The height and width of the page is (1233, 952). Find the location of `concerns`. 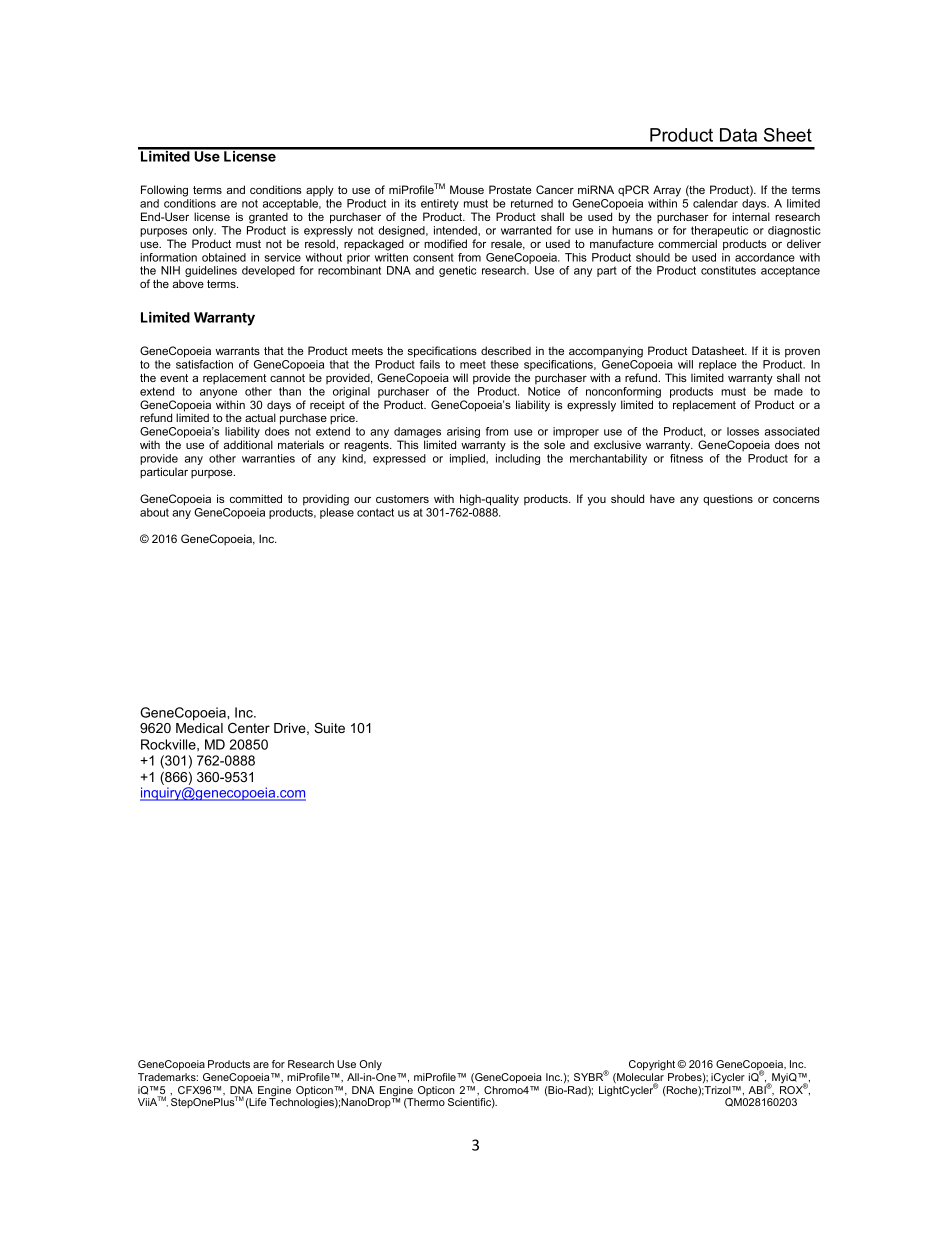

concerns is located at coordinates (796, 500).
